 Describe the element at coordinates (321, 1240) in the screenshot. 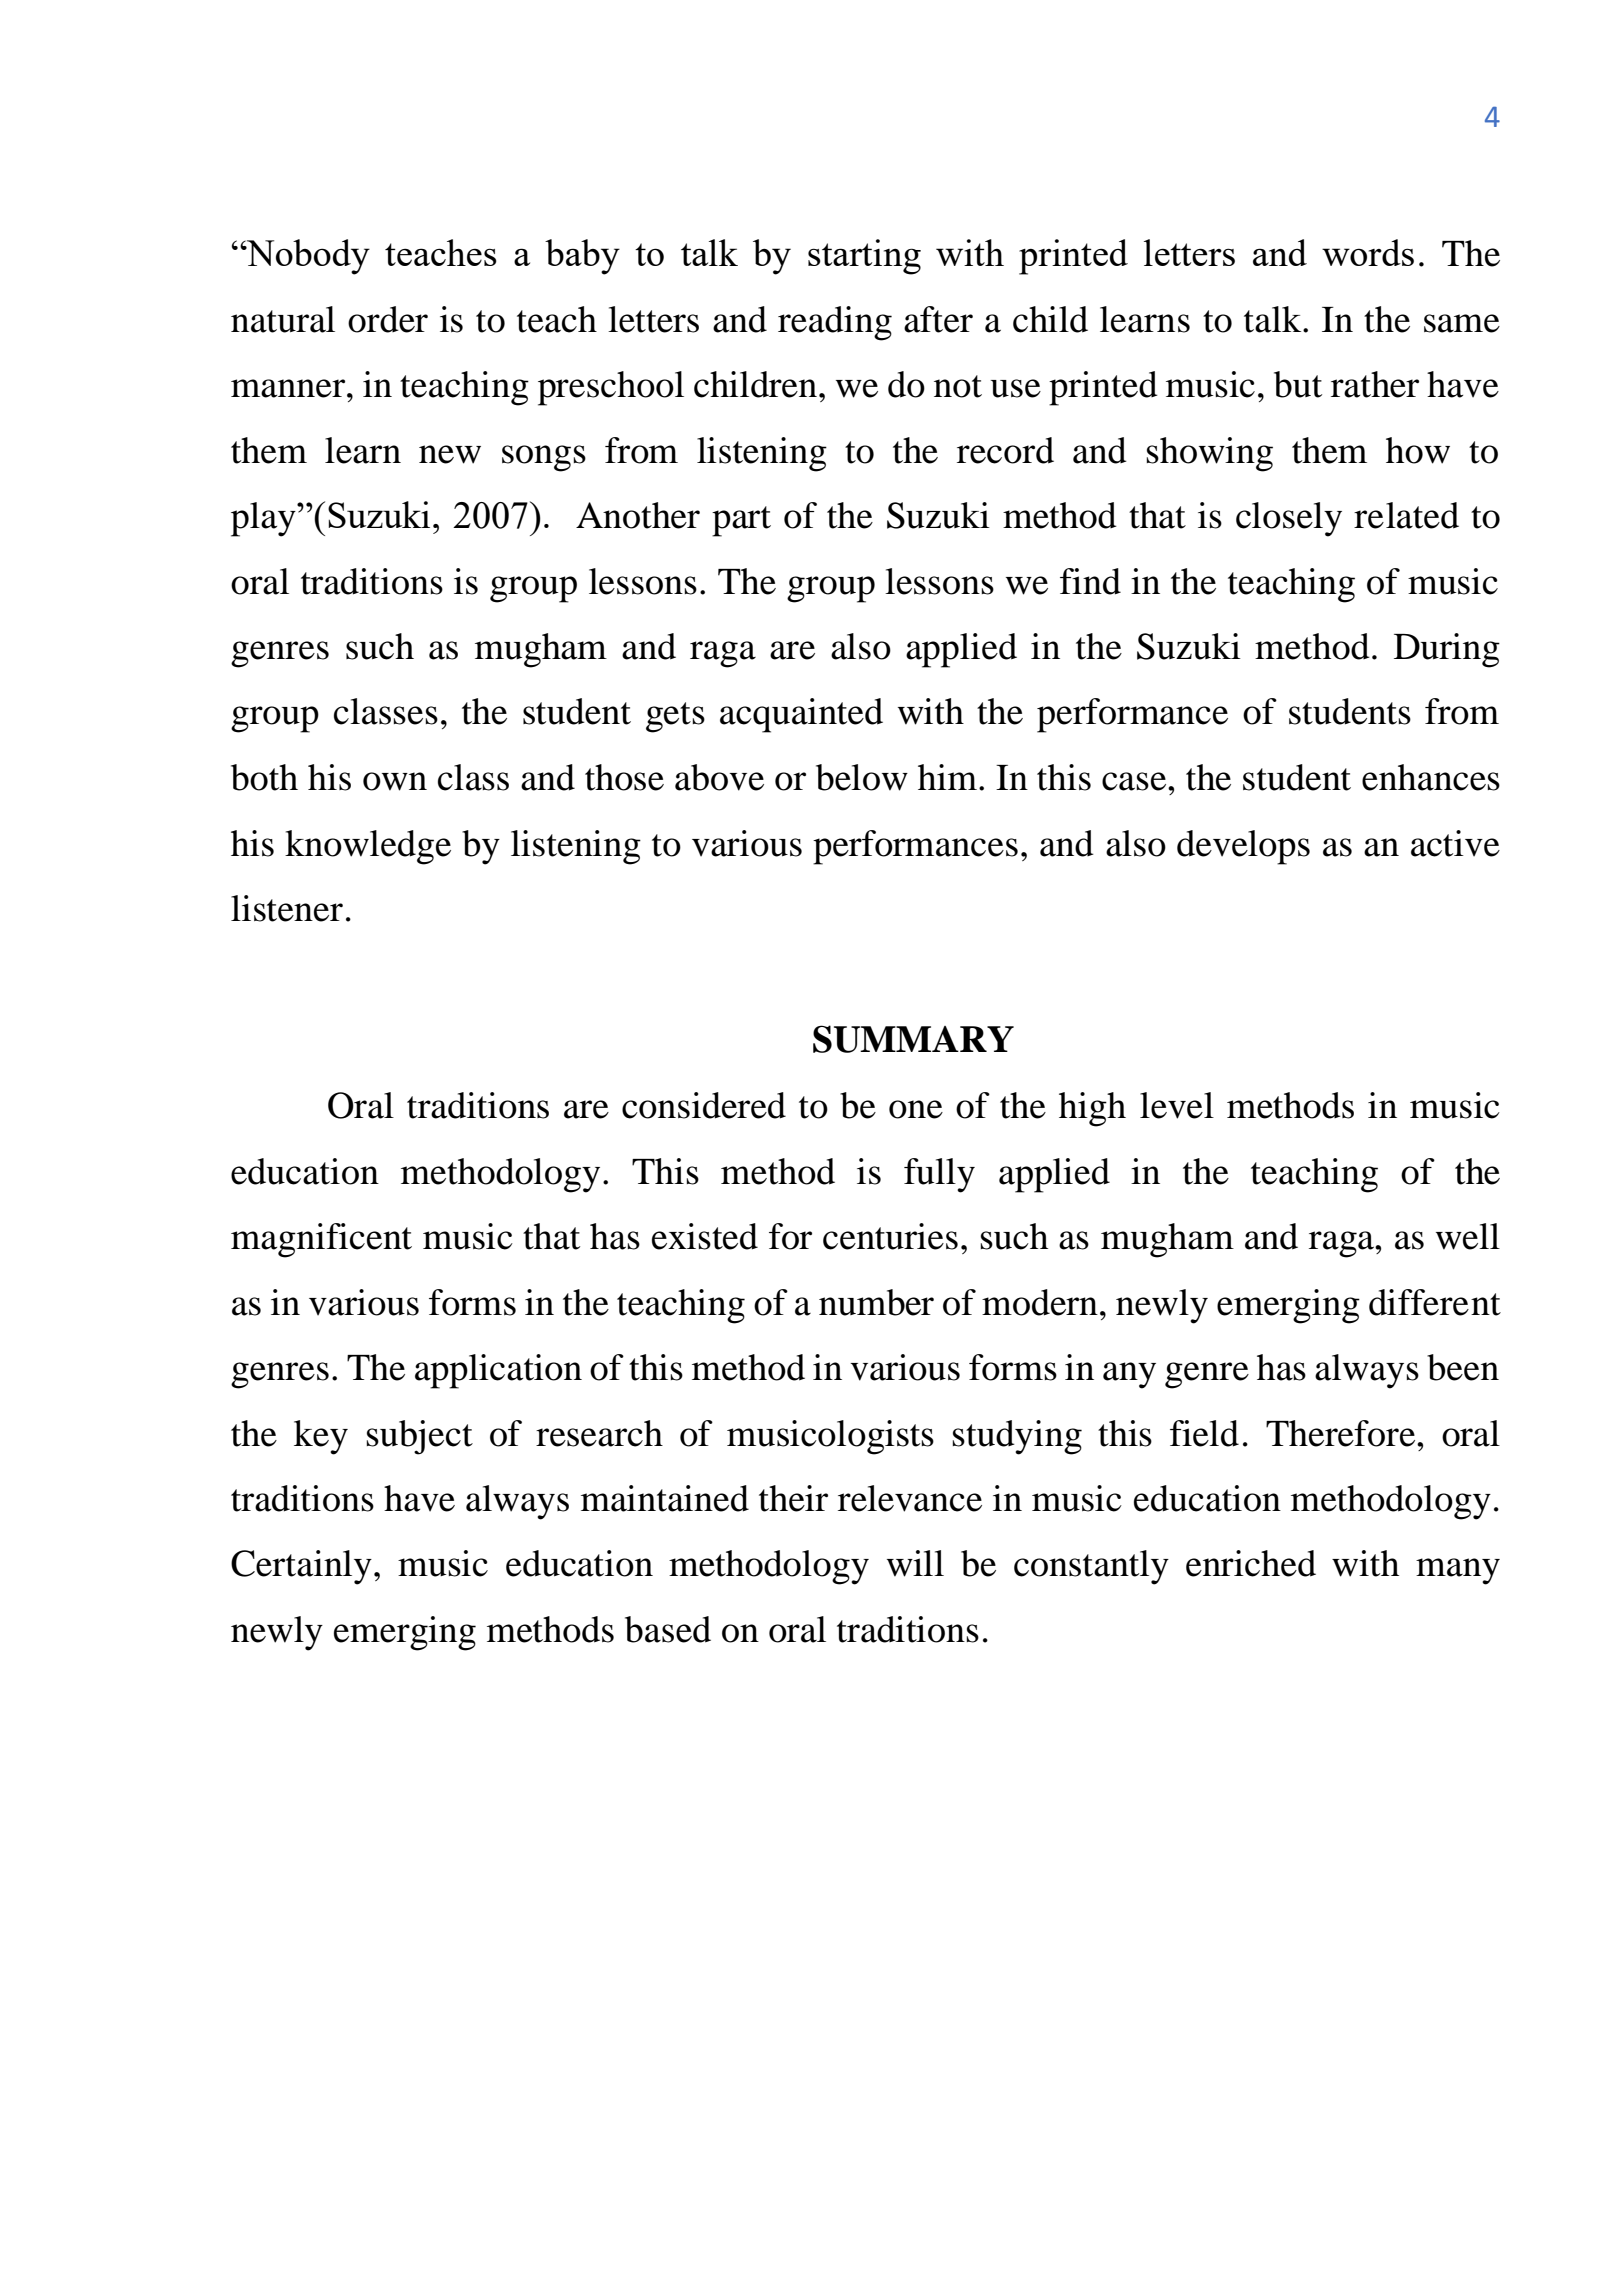

I see `magnificent` at that location.
